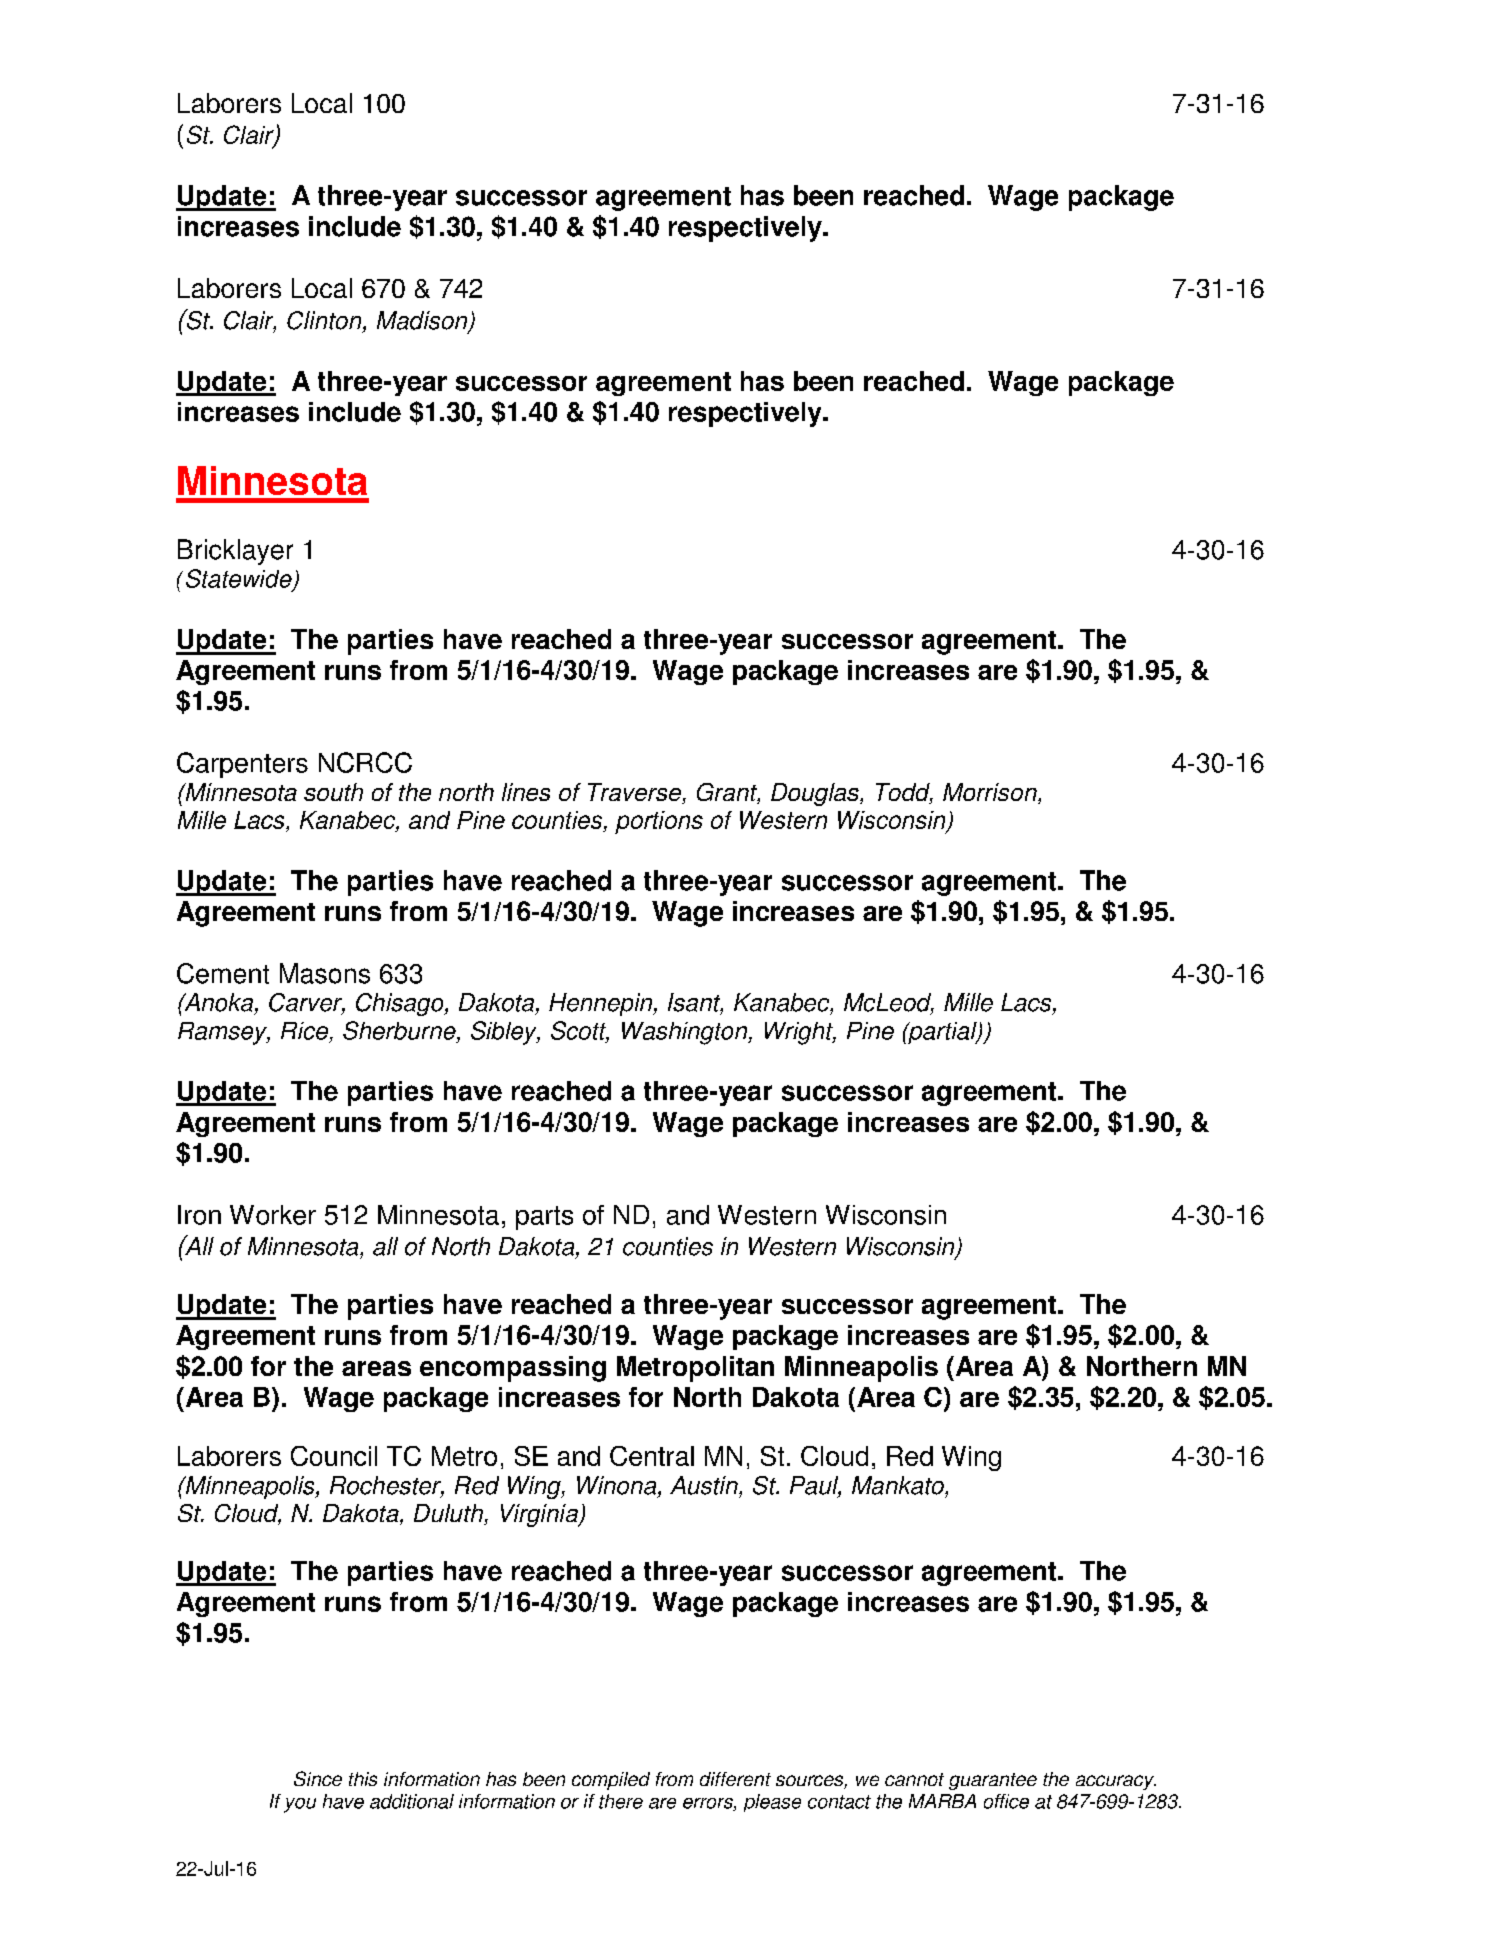 The width and height of the document is (1494, 1933). What do you see at coordinates (325, 321) in the document?
I see `Clinton` at bounding box center [325, 321].
